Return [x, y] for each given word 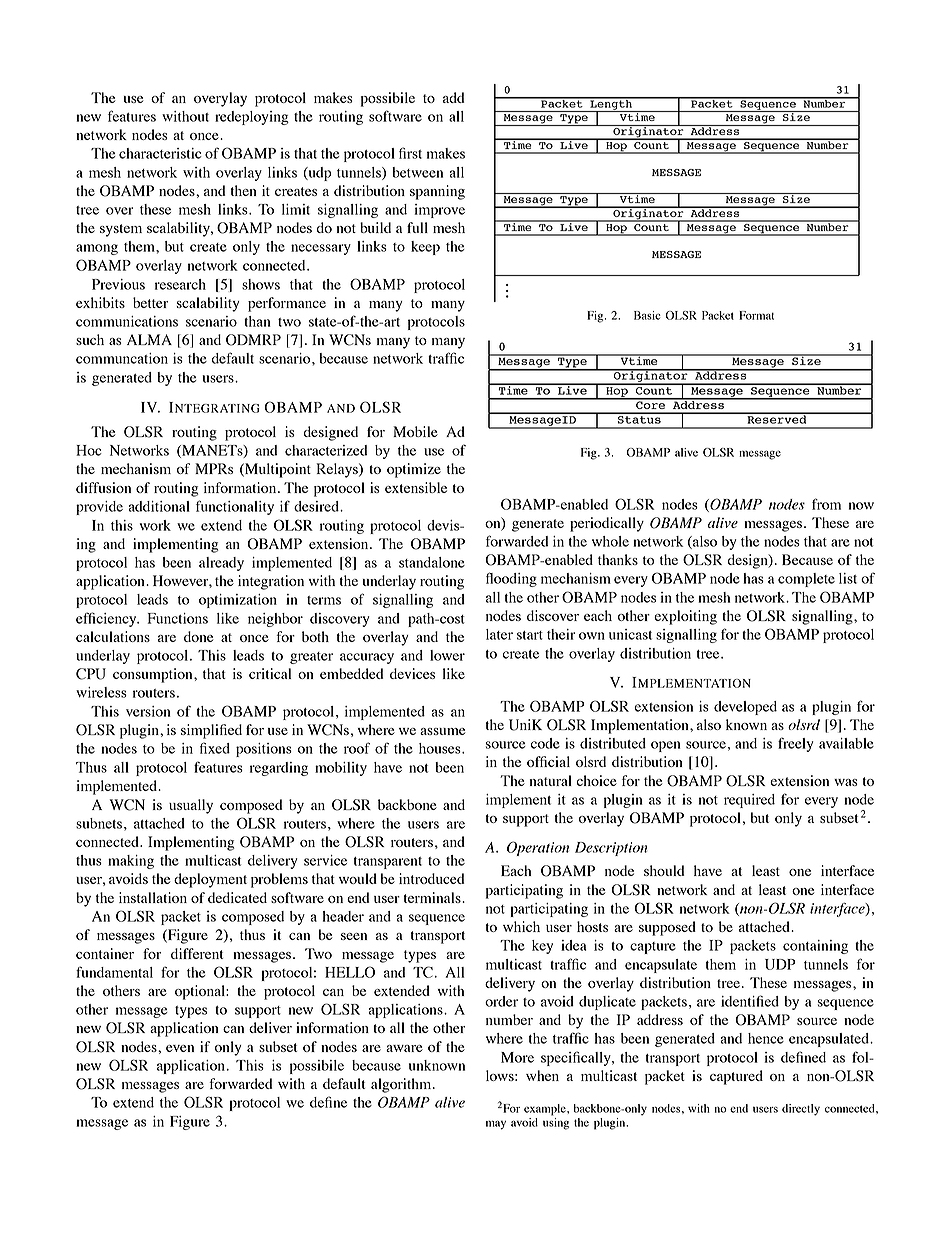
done [198, 636]
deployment [210, 880]
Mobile [415, 431]
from [826, 504]
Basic [647, 315]
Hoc [88, 450]
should [664, 870]
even [180, 1048]
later [499, 634]
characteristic [160, 153]
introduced [431, 878]
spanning [437, 192]
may [496, 1125]
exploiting [685, 617]
